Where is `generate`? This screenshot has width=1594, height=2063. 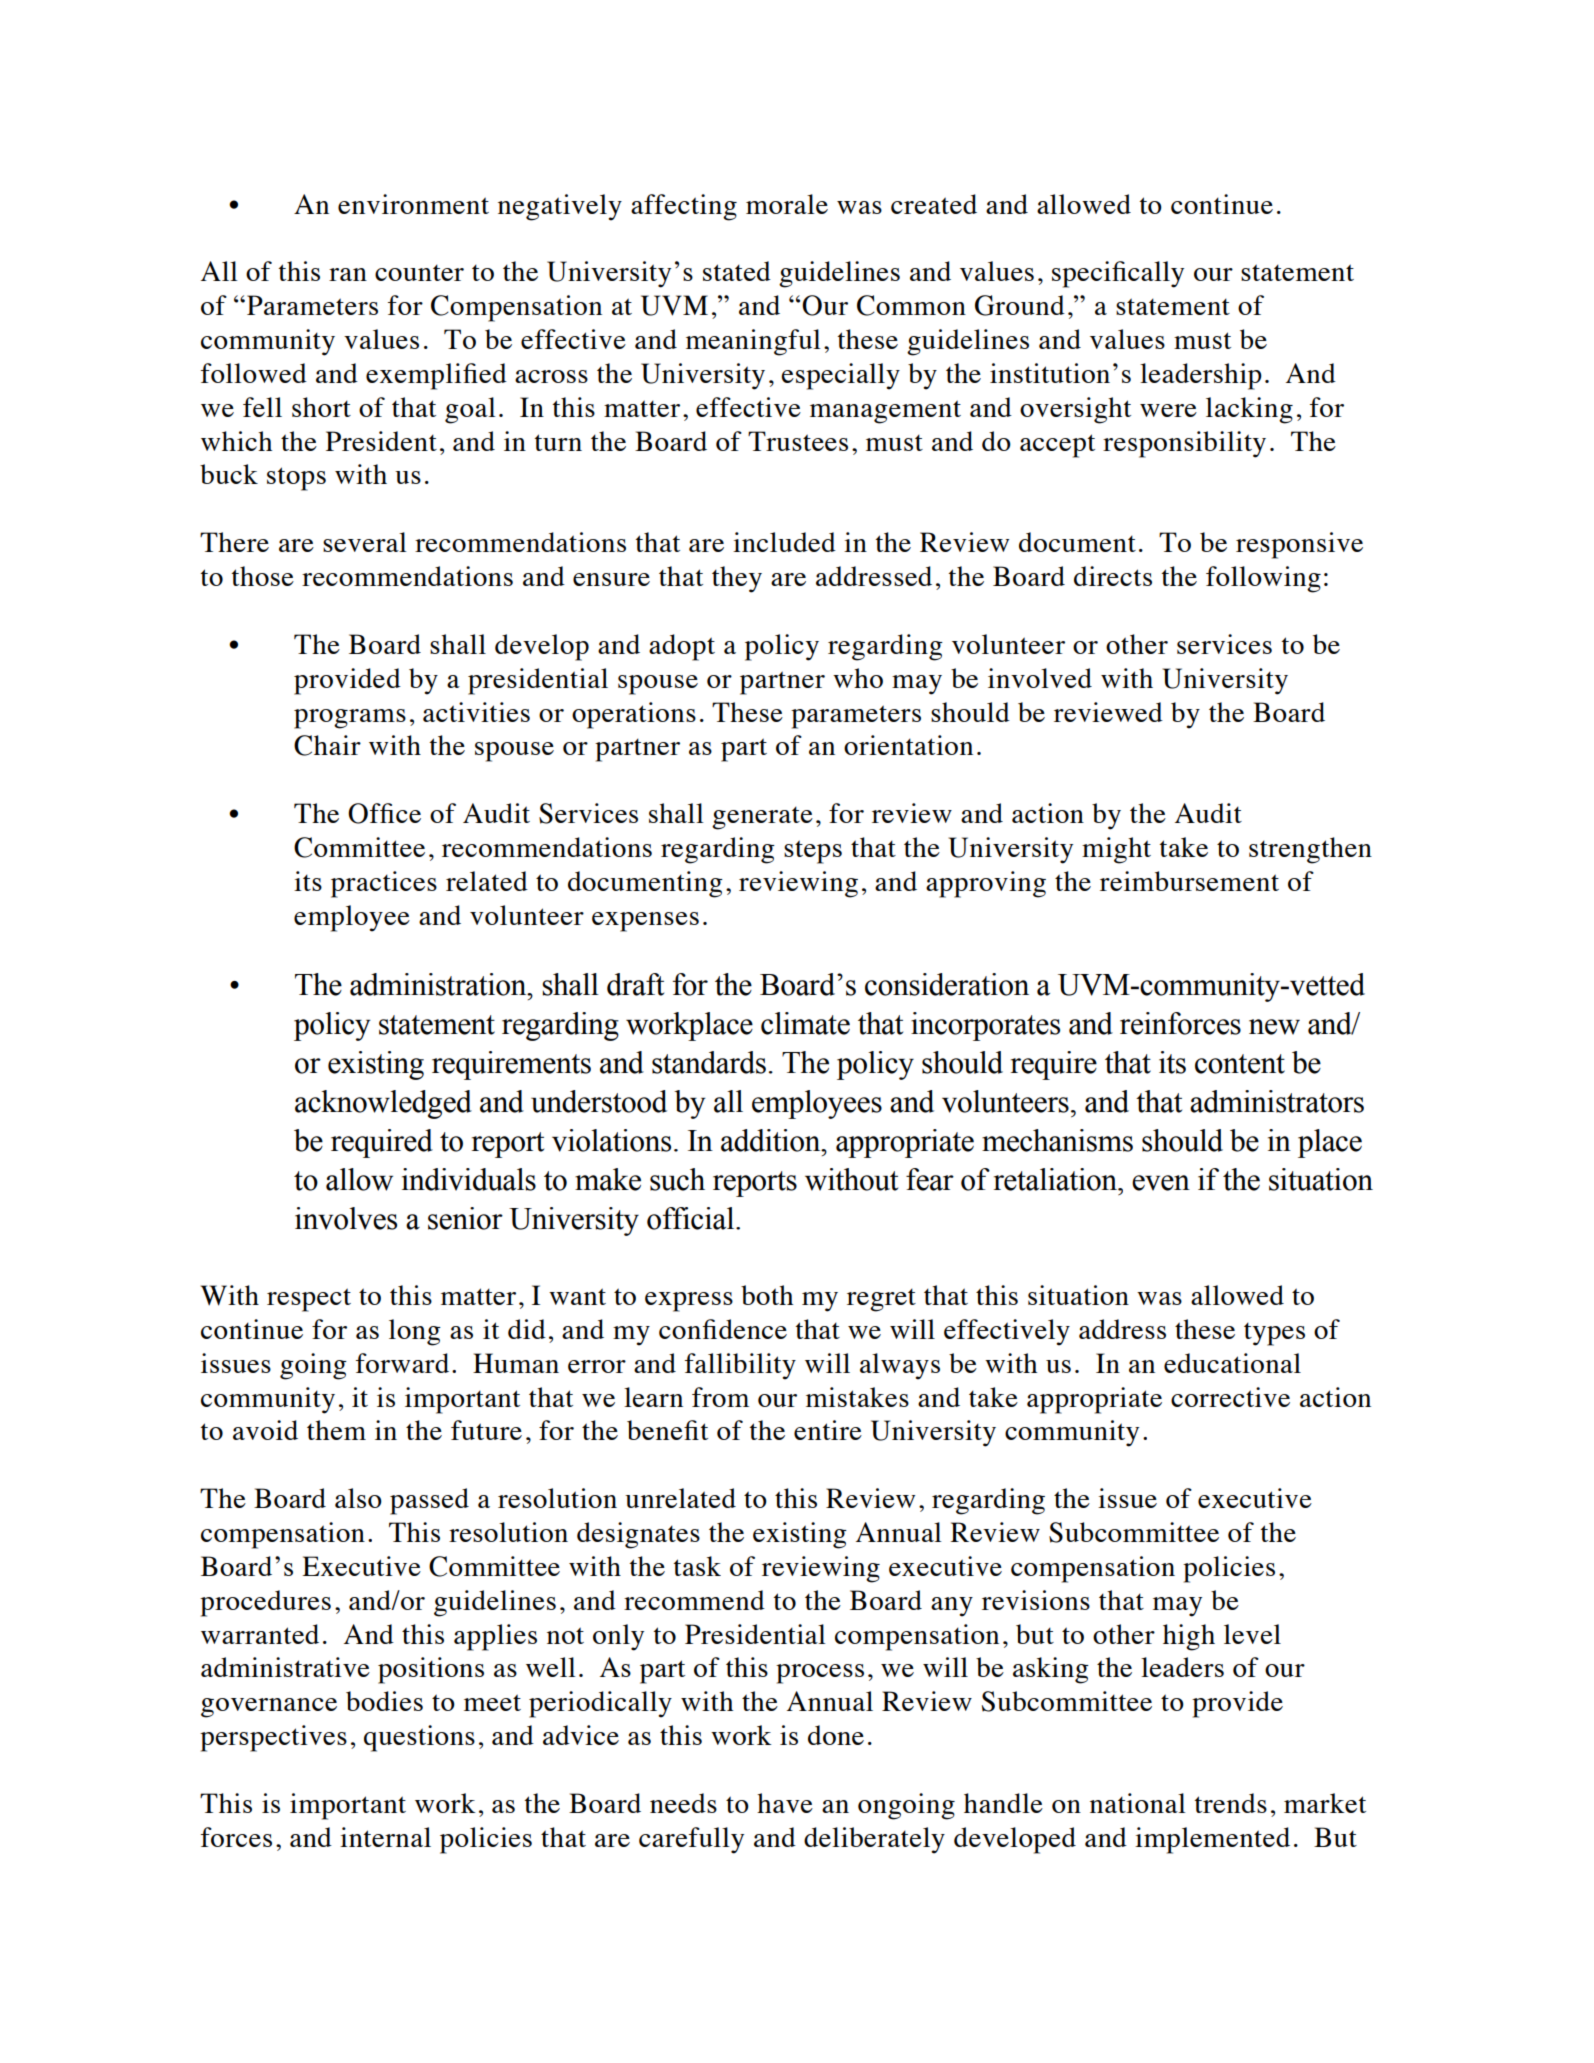 generate is located at coordinates (762, 818).
